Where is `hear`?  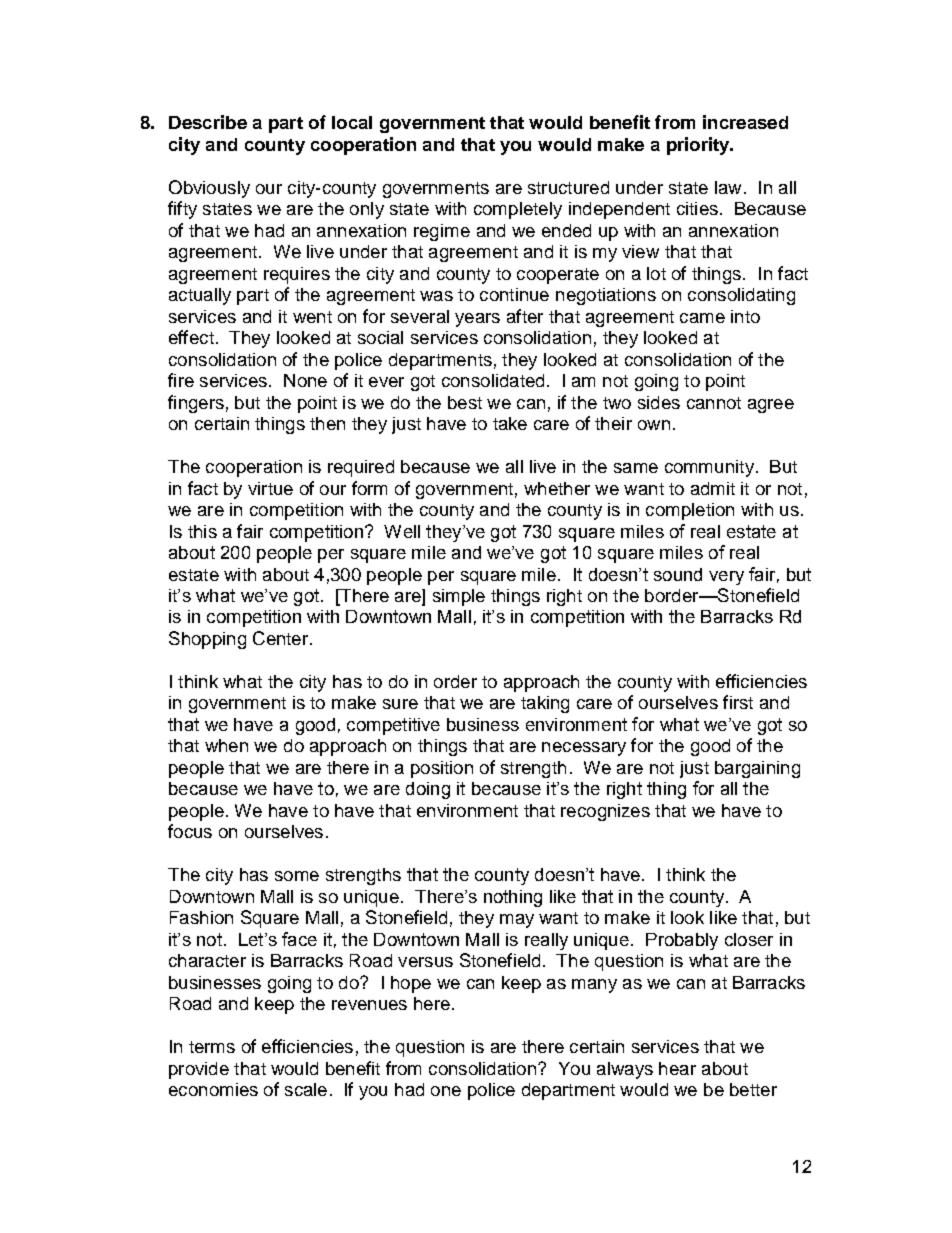 hear is located at coordinates (677, 1068).
